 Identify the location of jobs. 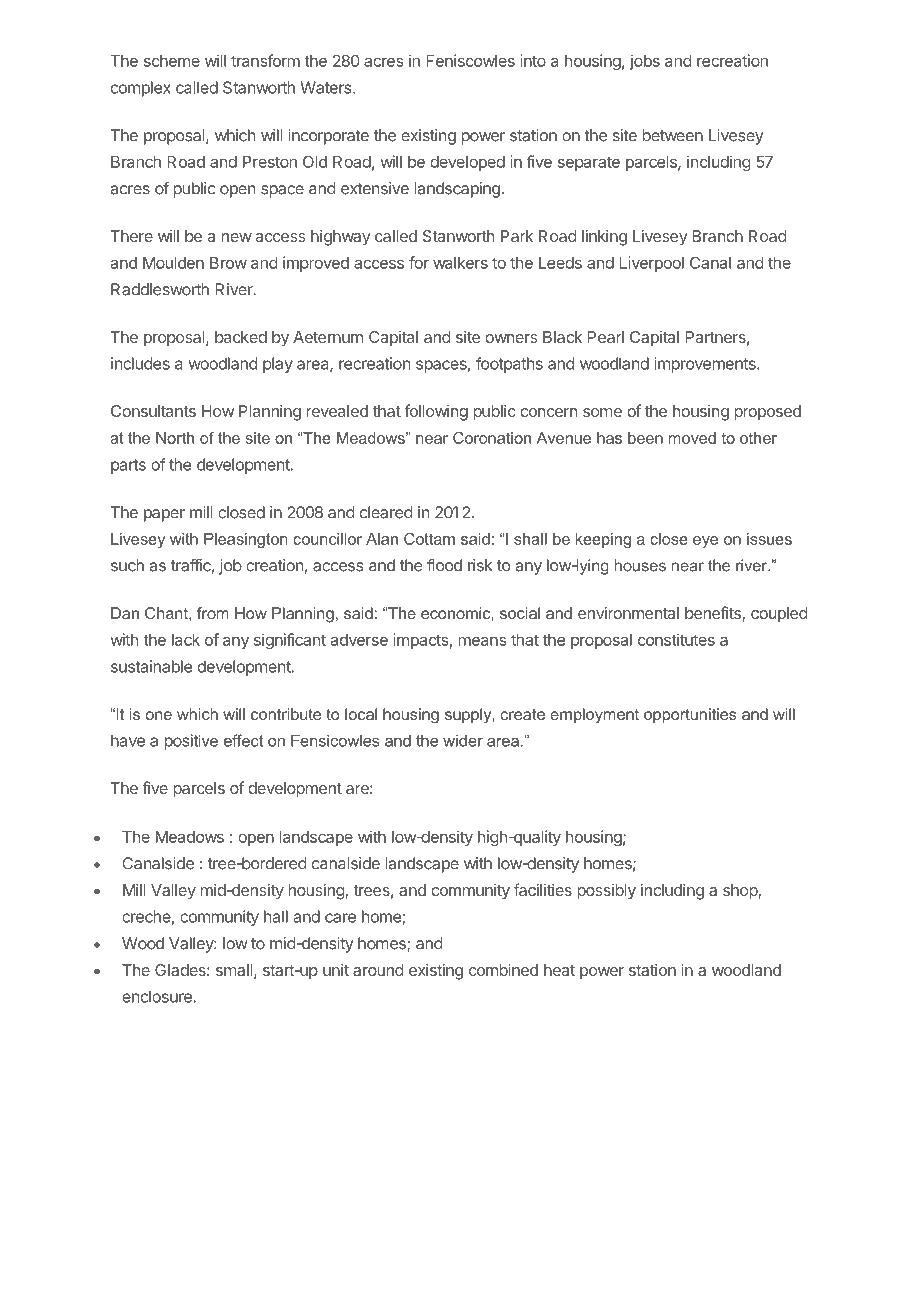
(645, 62).
